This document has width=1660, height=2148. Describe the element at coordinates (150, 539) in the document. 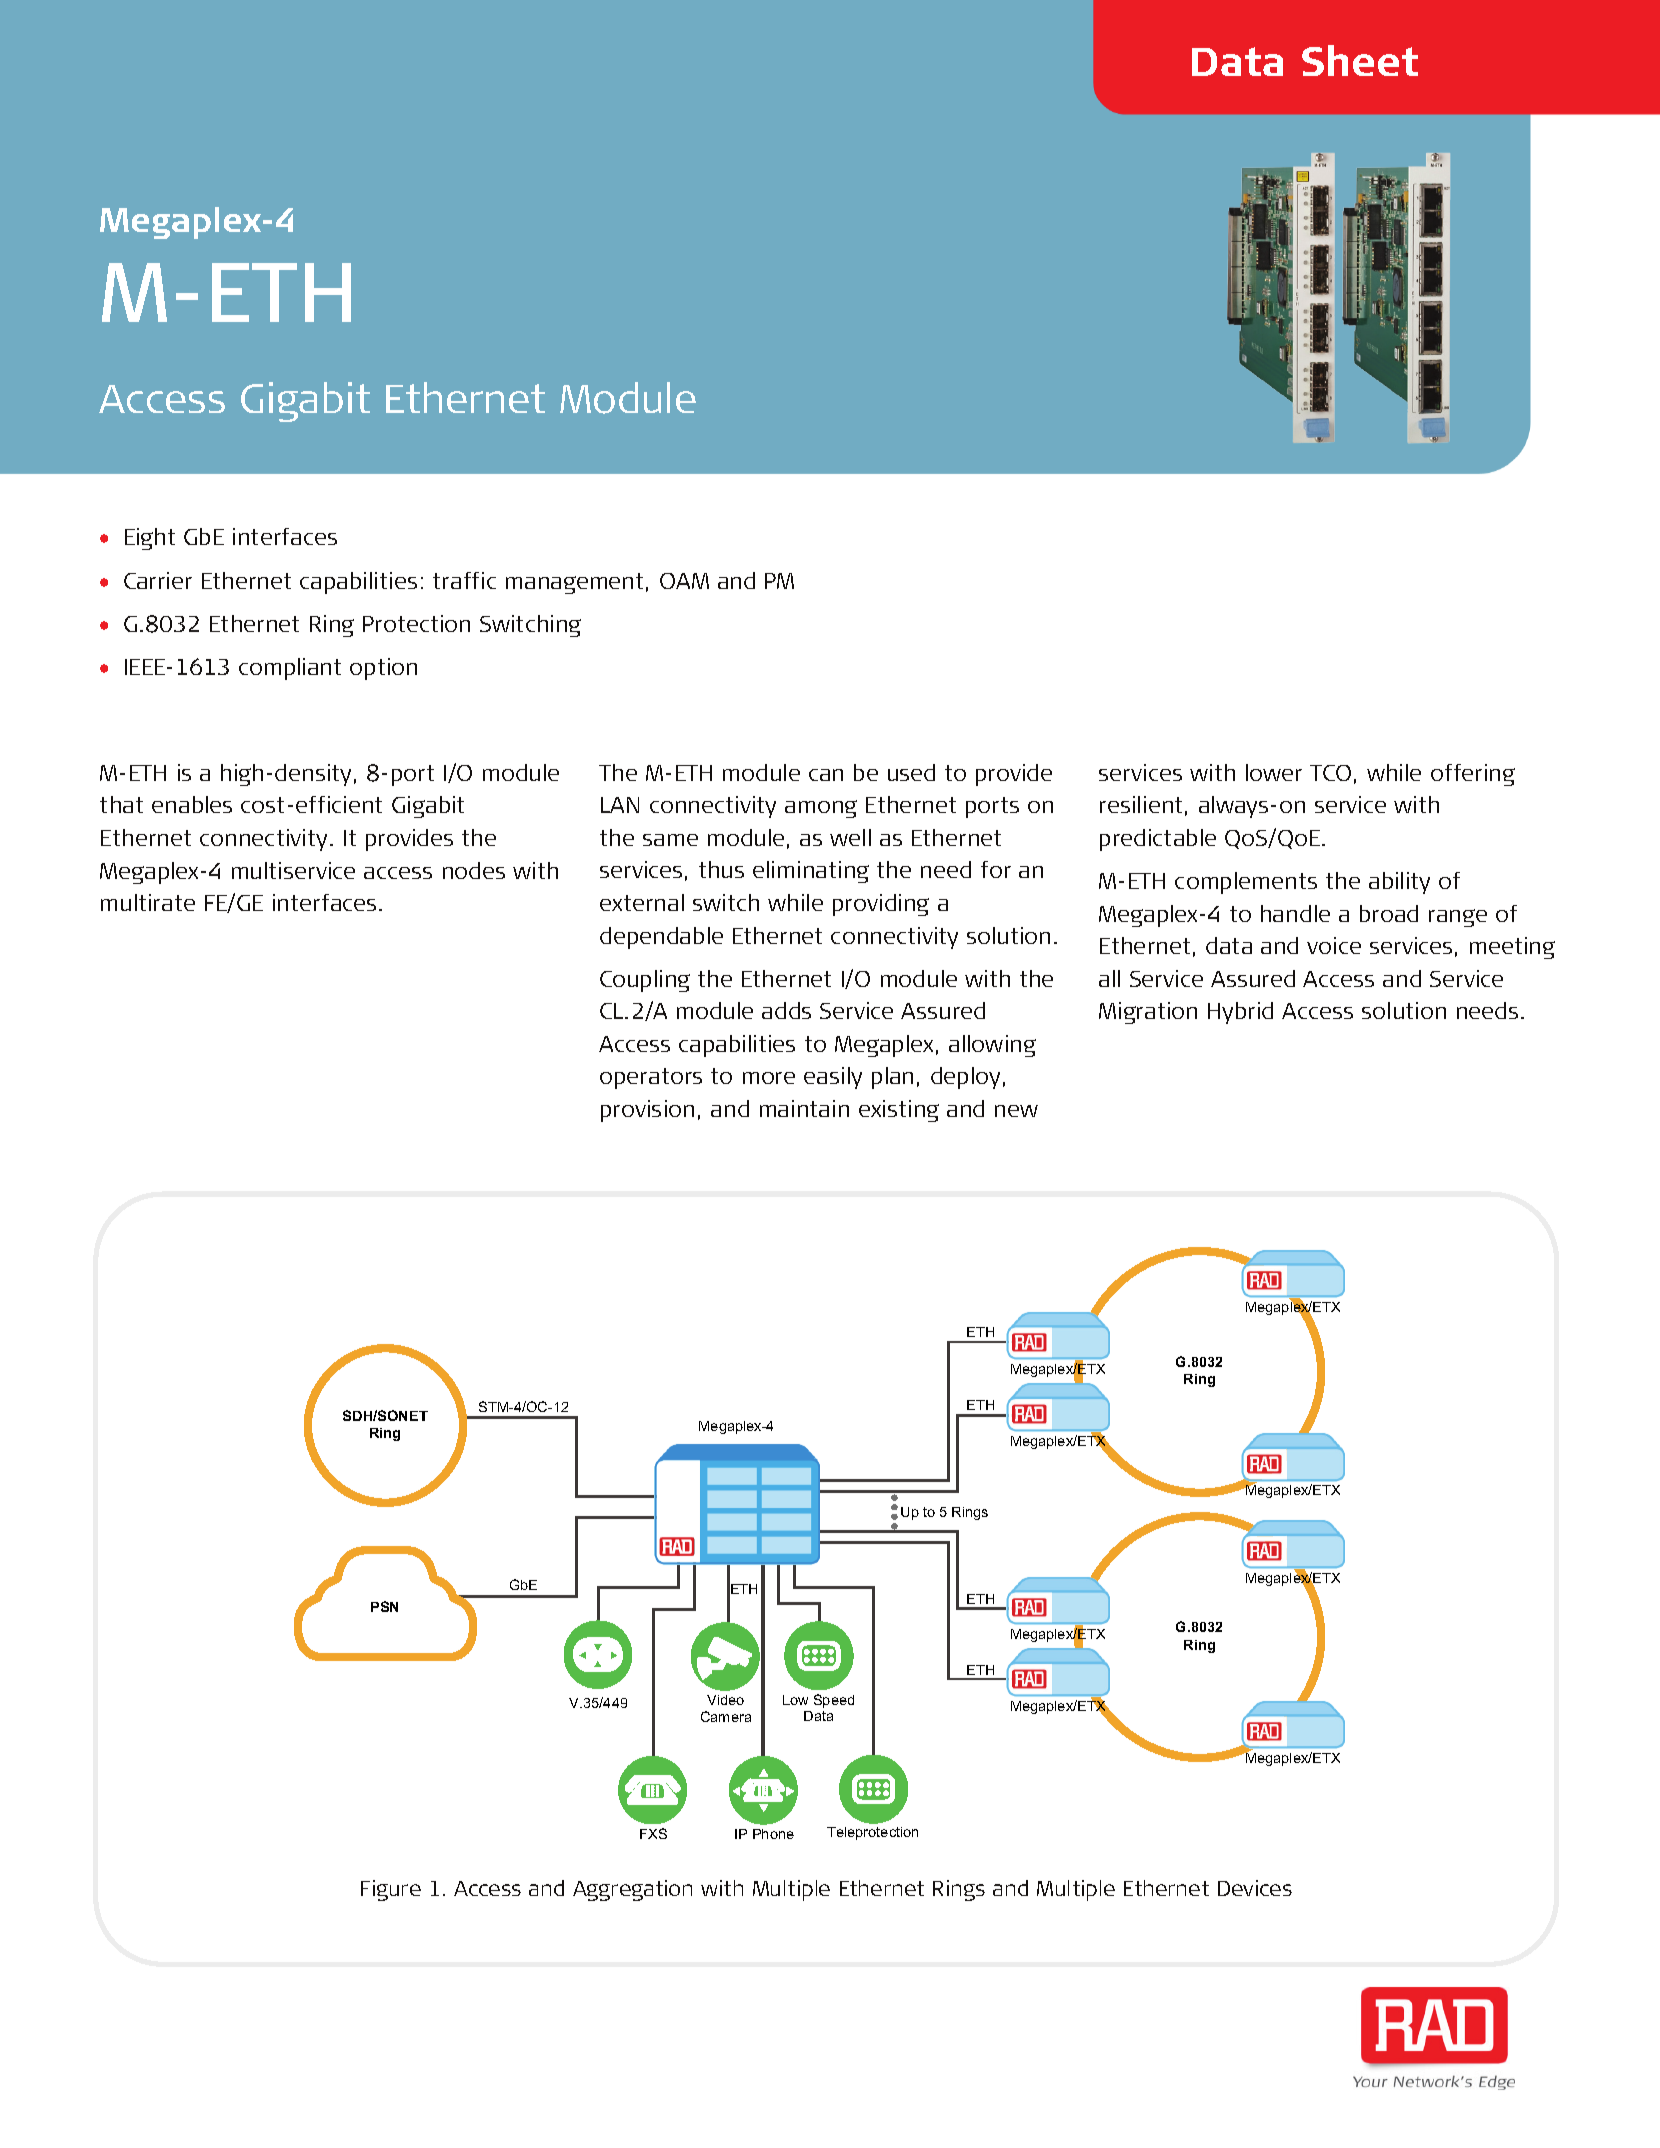

I see `Eight` at that location.
